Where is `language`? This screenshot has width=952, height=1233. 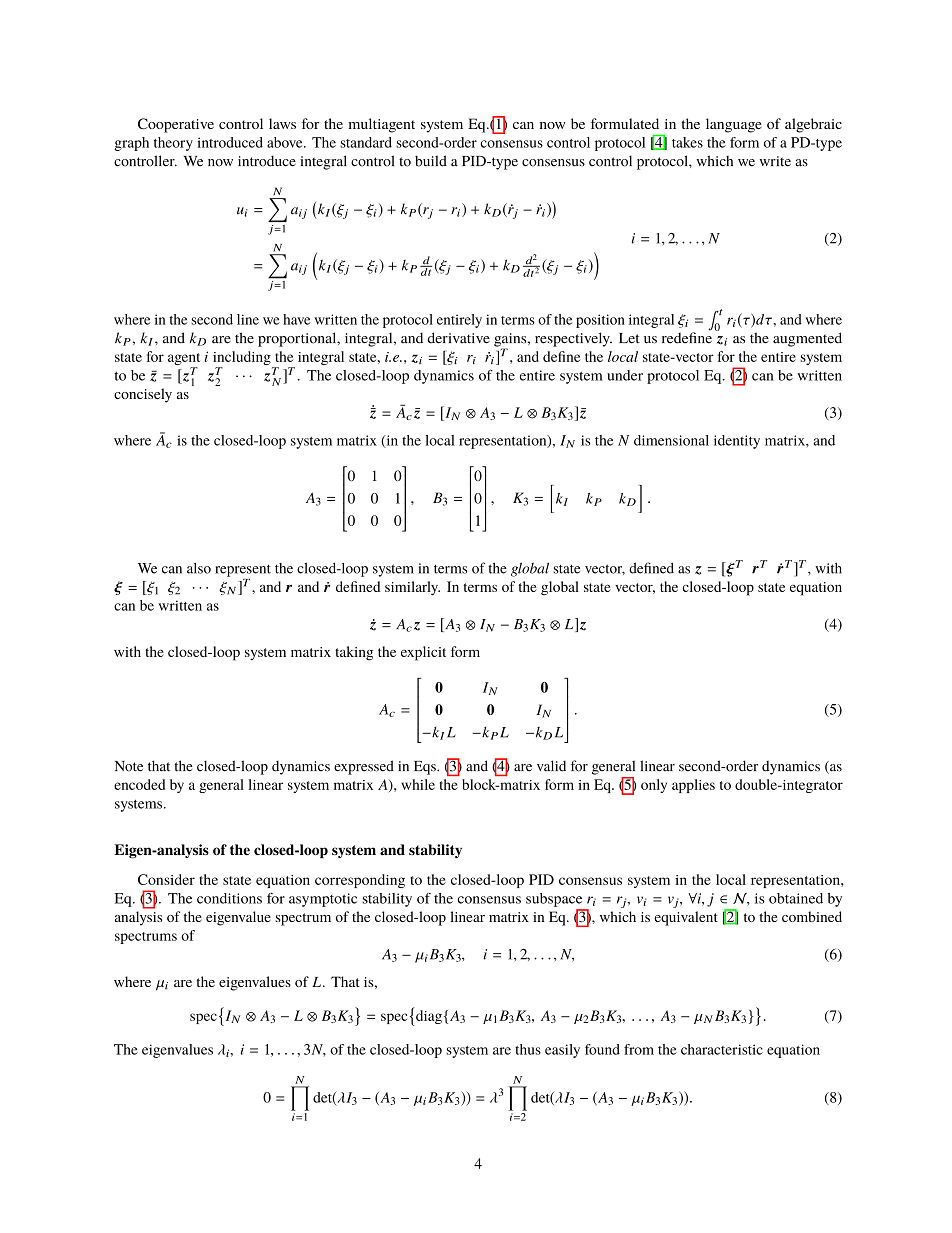 language is located at coordinates (734, 125).
